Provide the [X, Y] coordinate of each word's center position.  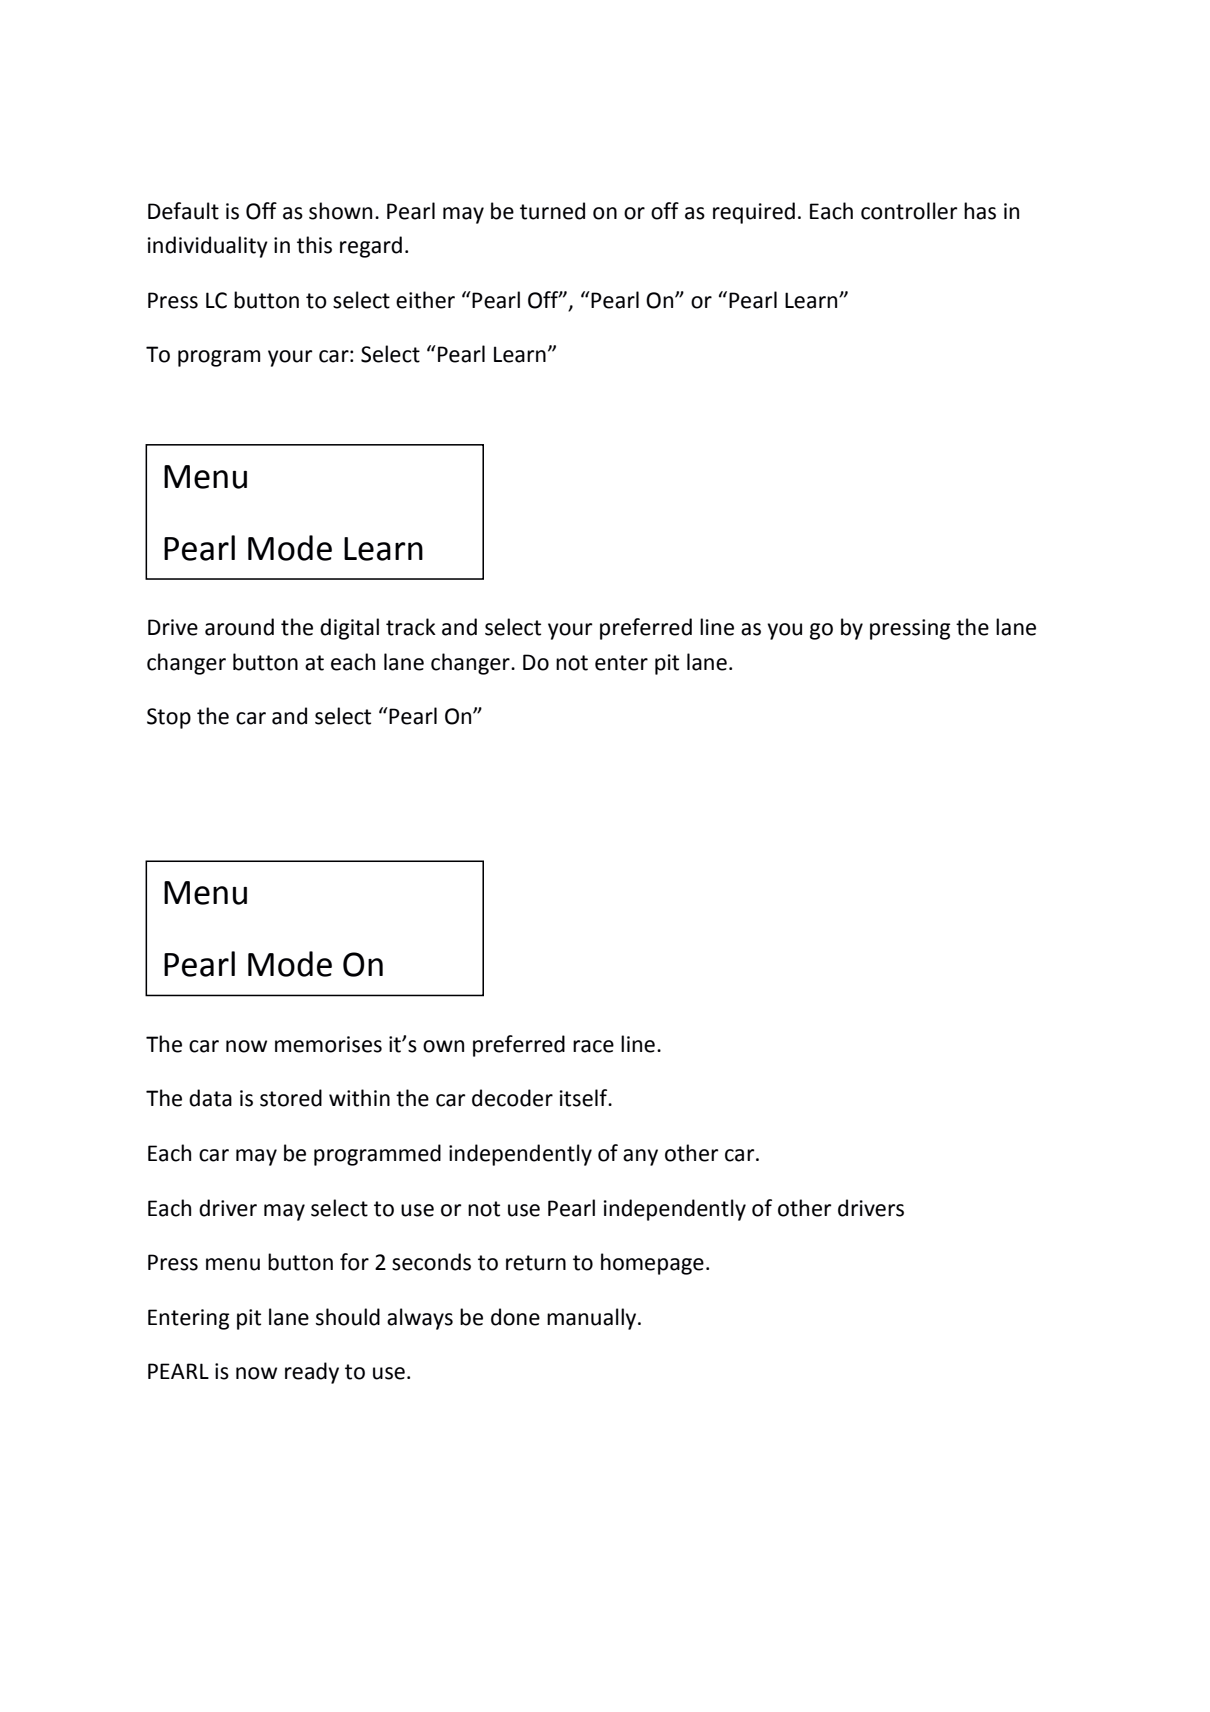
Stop [169, 718]
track [411, 627]
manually [593, 1319]
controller [909, 211]
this [314, 245]
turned [552, 211]
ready [312, 1373]
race [593, 1046]
